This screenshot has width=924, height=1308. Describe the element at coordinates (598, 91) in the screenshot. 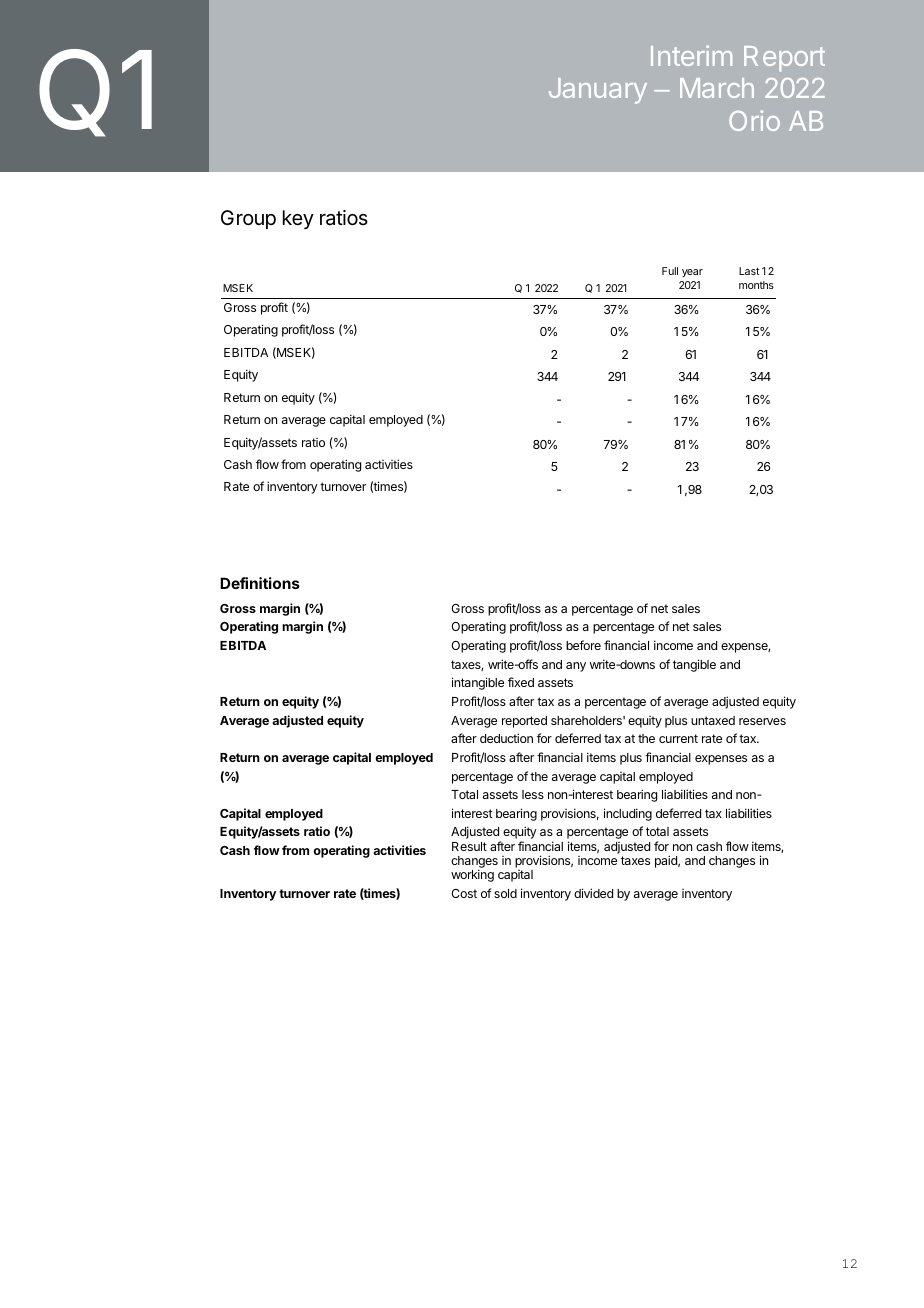

I see `January` at that location.
